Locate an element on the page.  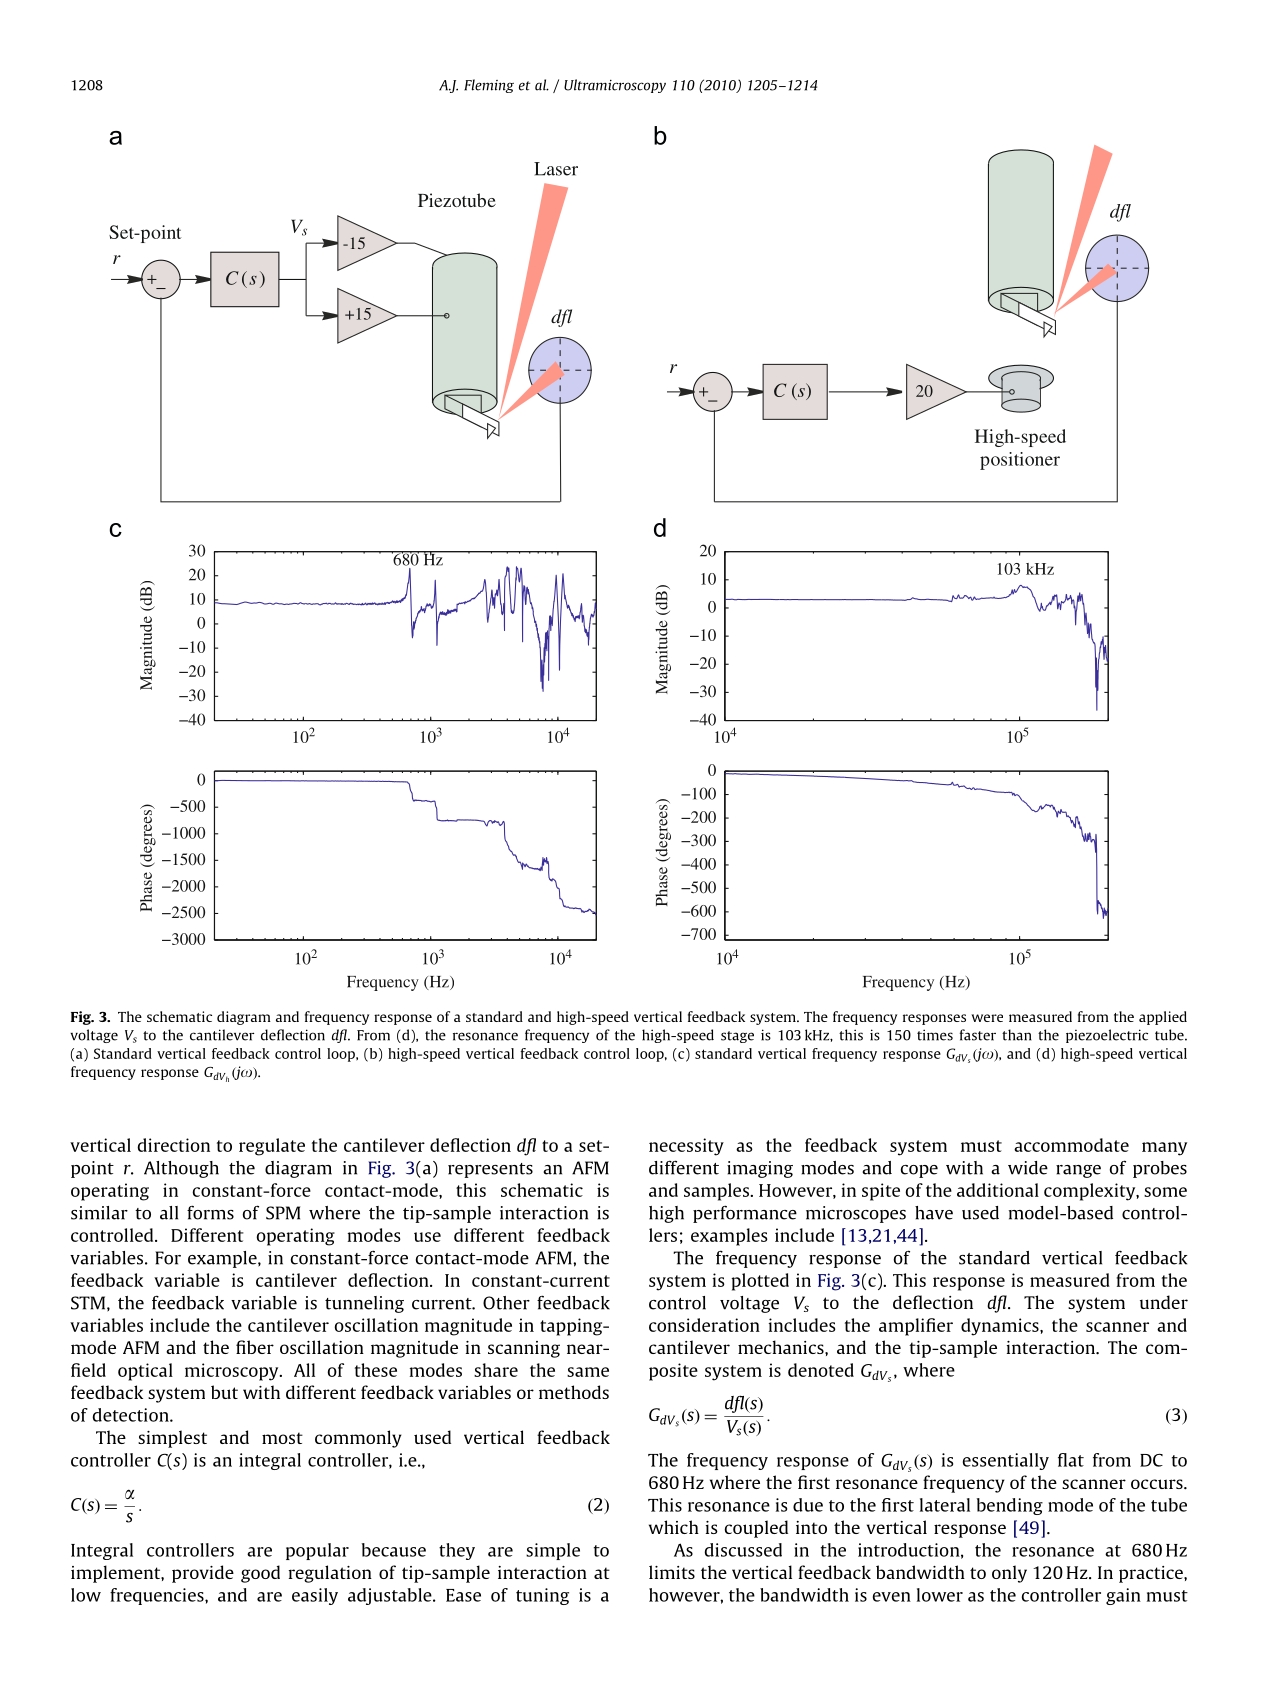
than is located at coordinates (1016, 1035).
